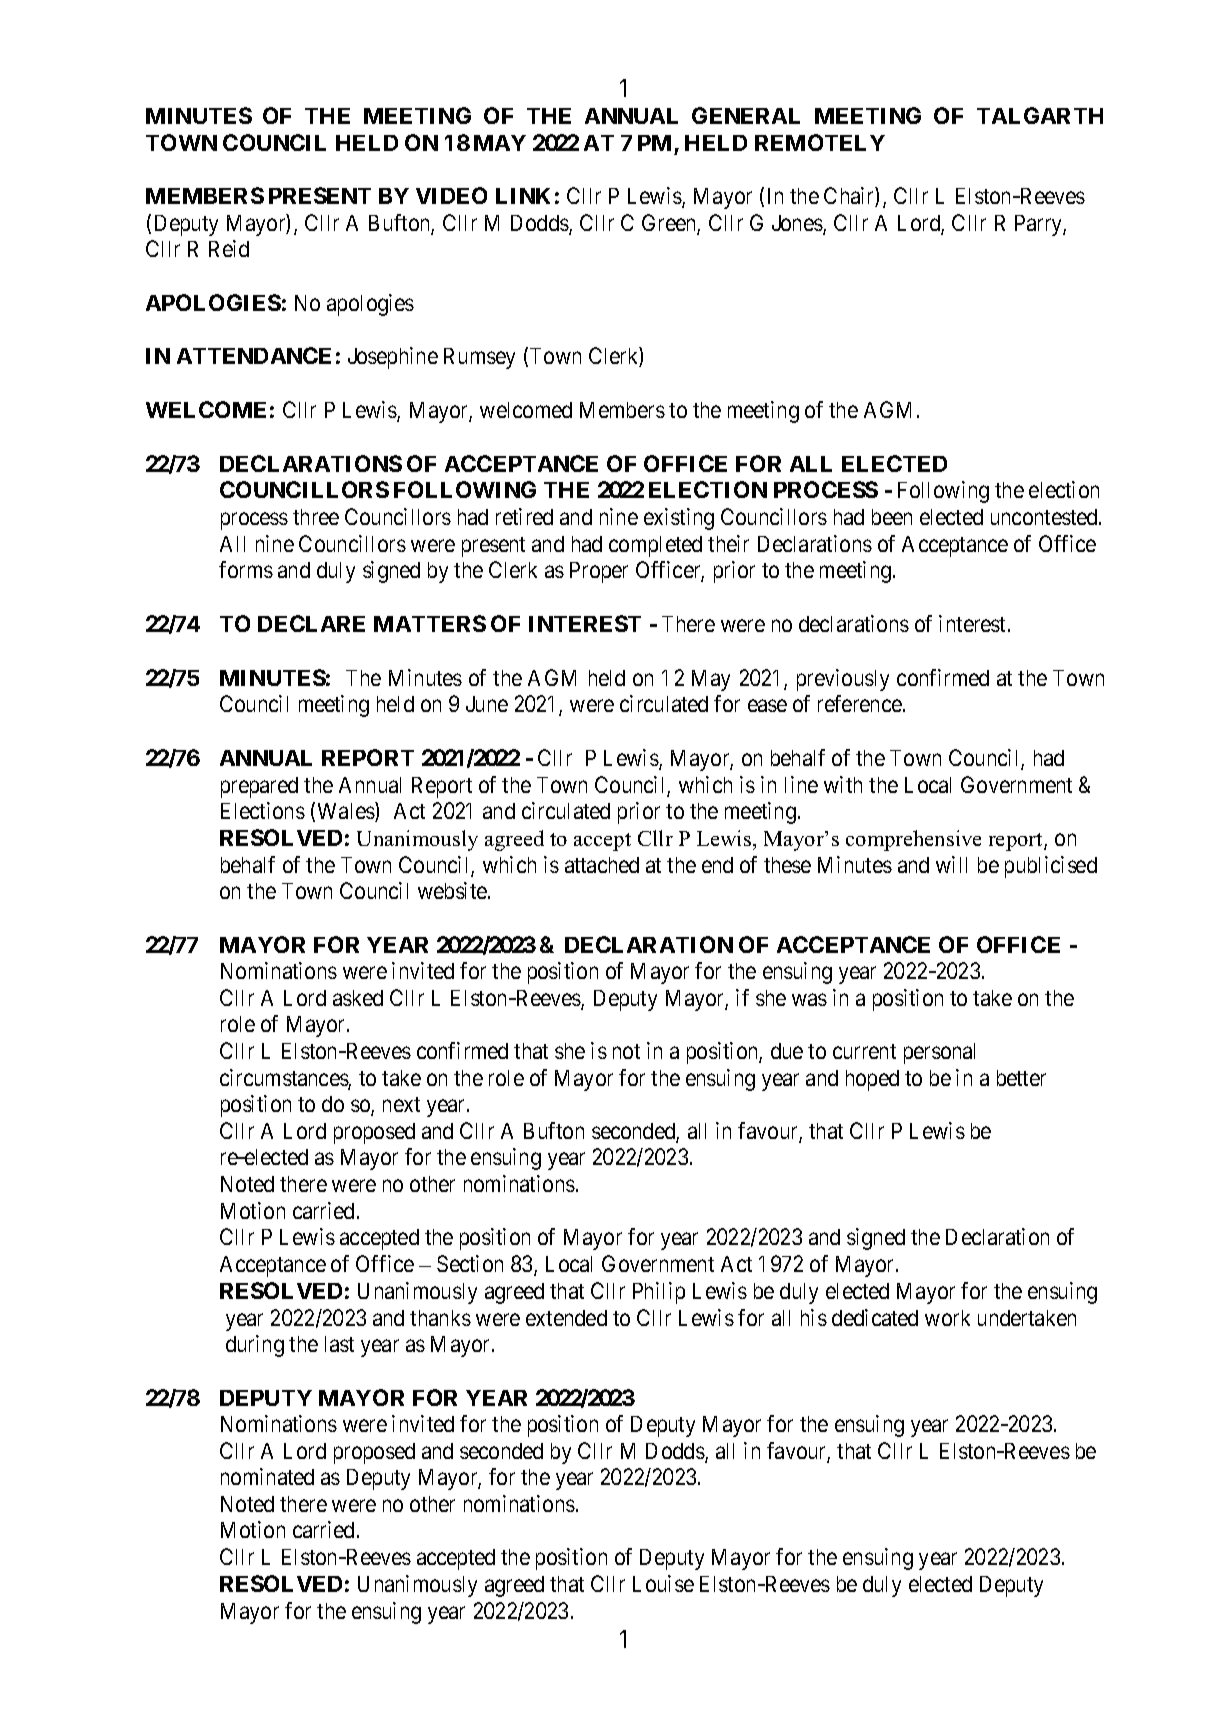 The height and width of the document is (1728, 1222). I want to click on nominated, so click(267, 1476).
